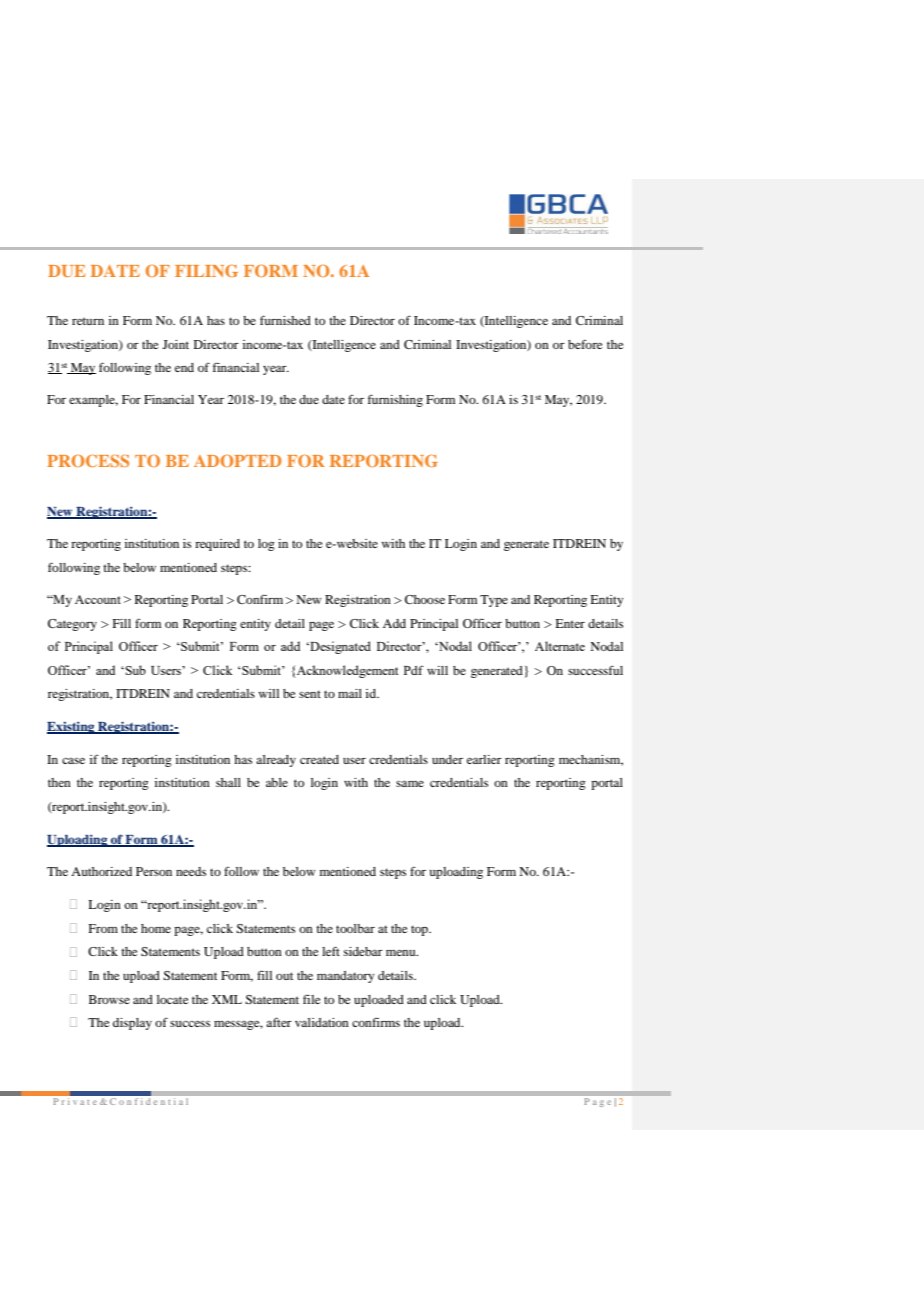 The height and width of the page is (1308, 924). Describe the element at coordinates (109, 999) in the page. I see `Browse` at that location.
